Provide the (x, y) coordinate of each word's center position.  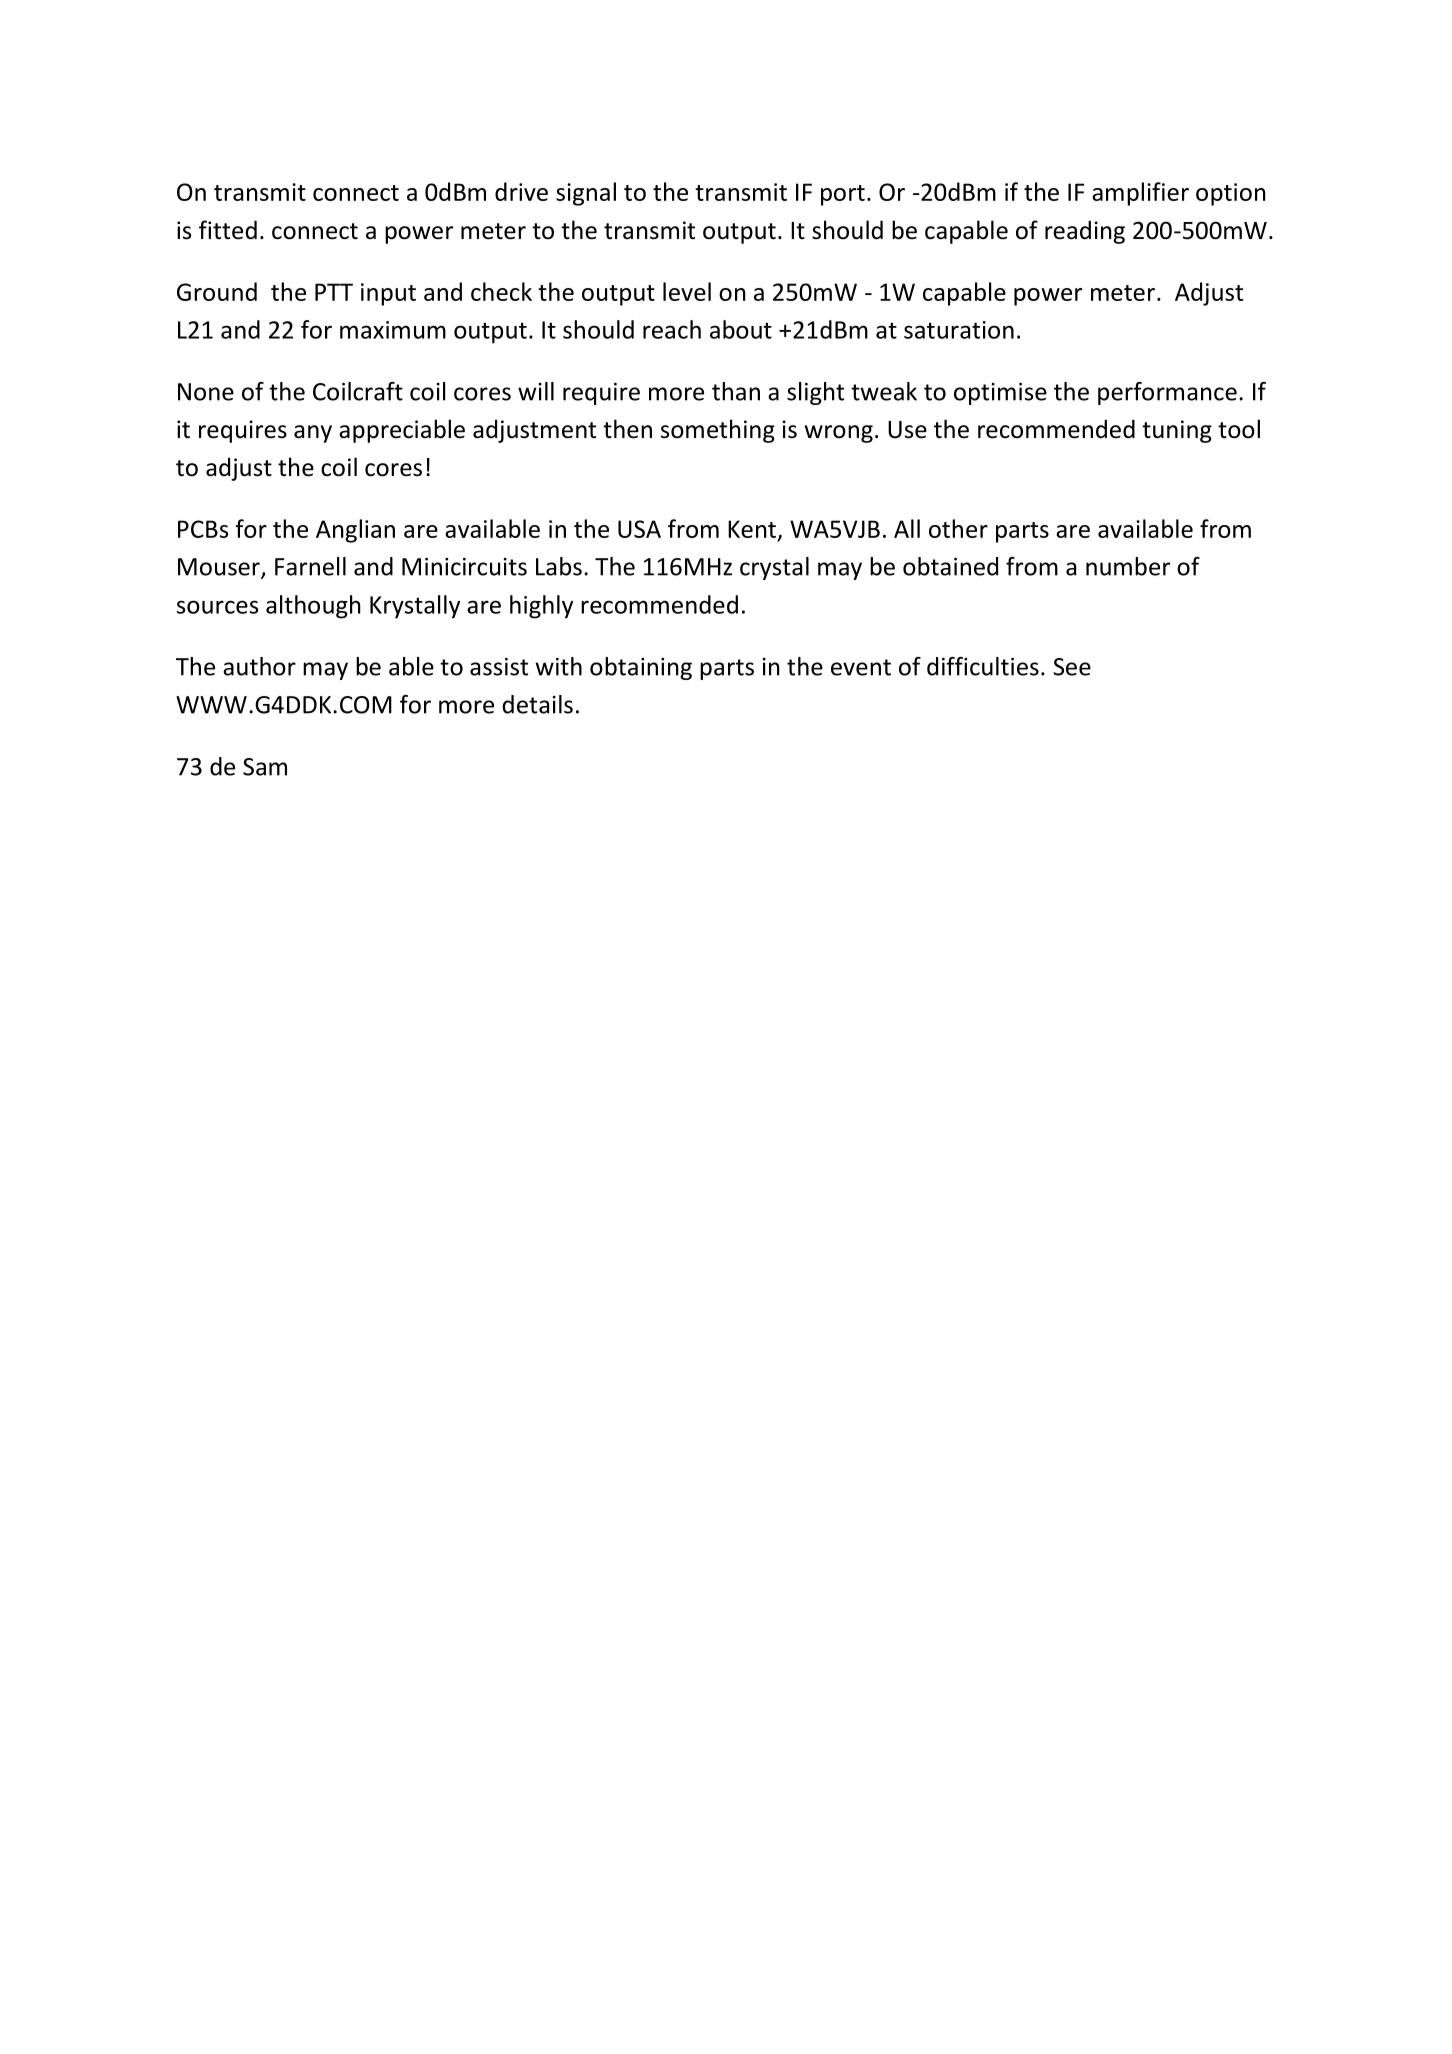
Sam (265, 767)
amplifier (1140, 194)
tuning (1177, 431)
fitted (228, 230)
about (741, 329)
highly (541, 607)
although (313, 607)
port (843, 195)
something (718, 431)
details (537, 704)
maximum (393, 330)
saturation (959, 330)
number (1128, 566)
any (313, 434)
